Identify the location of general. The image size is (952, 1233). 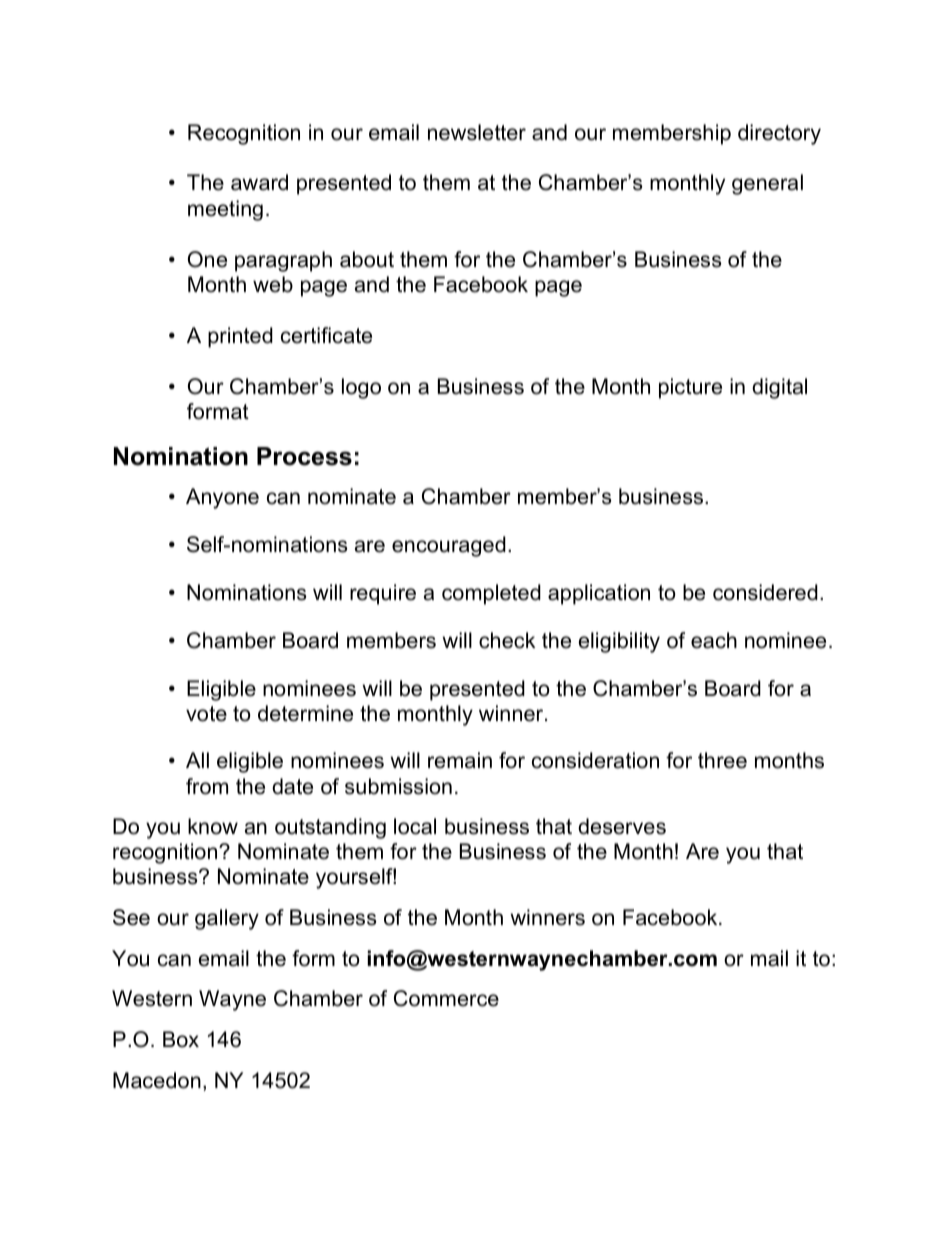
(767, 184).
